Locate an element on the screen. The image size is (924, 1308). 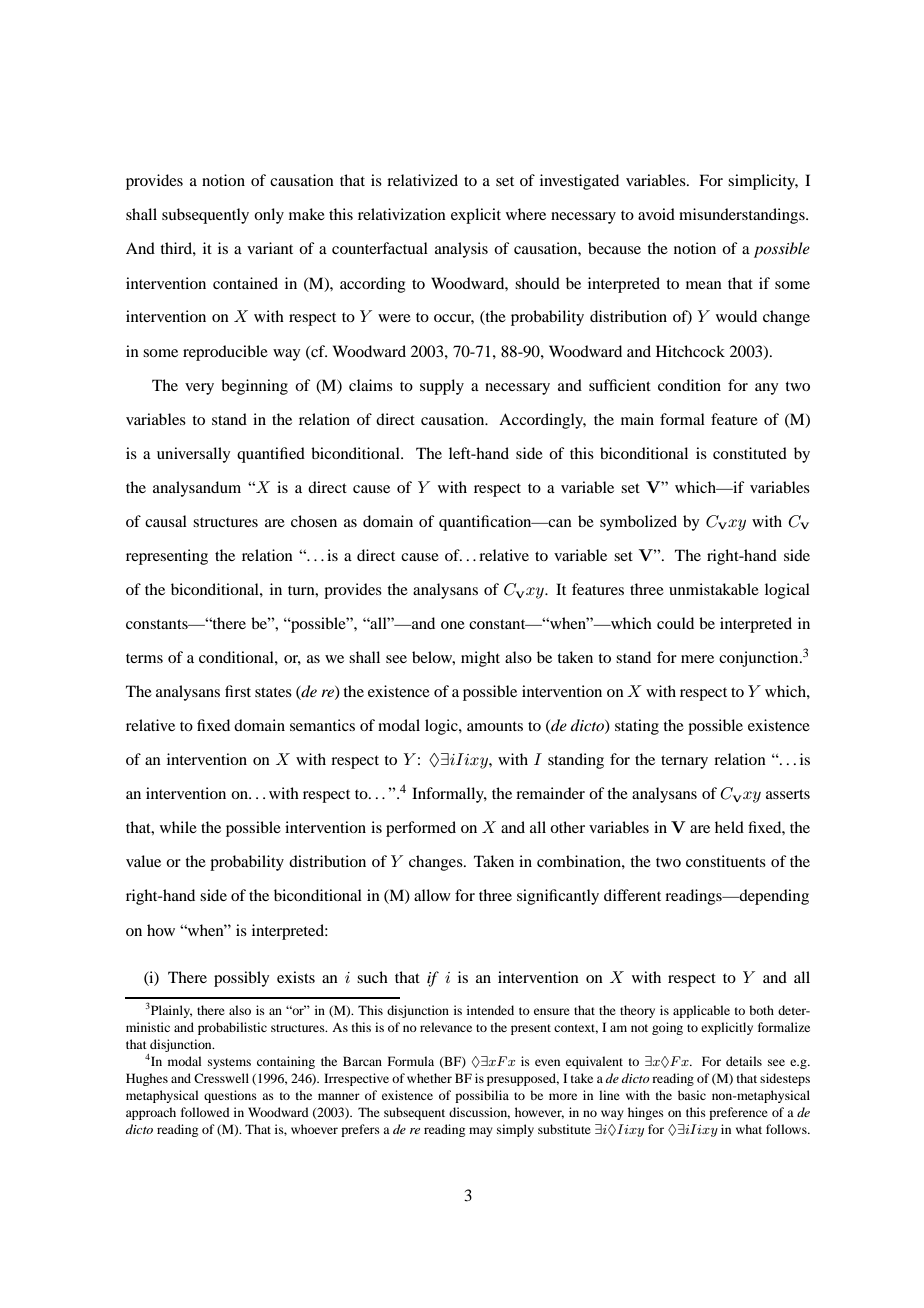
constituted is located at coordinates (750, 453).
